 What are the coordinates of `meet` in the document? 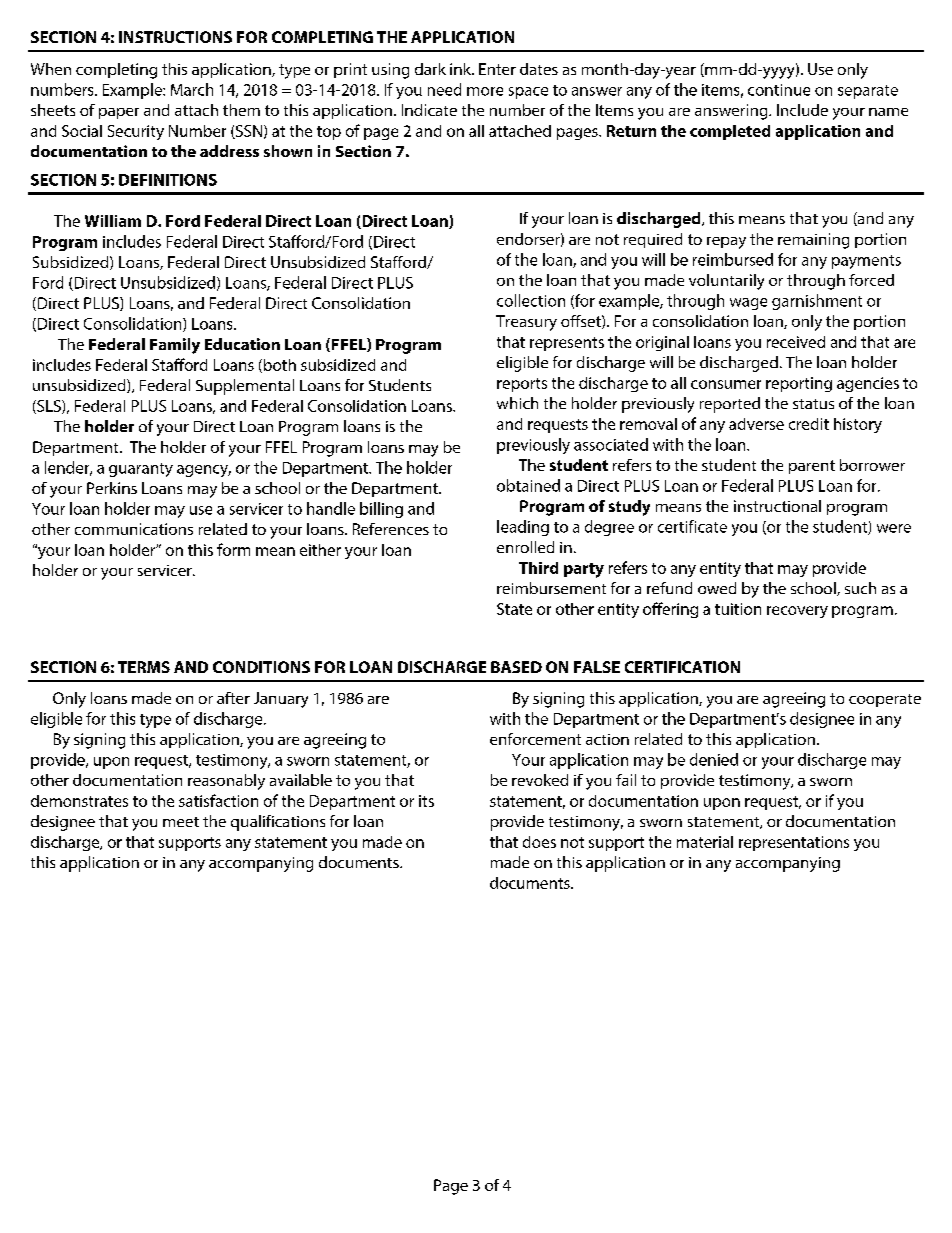 It's located at (181, 822).
